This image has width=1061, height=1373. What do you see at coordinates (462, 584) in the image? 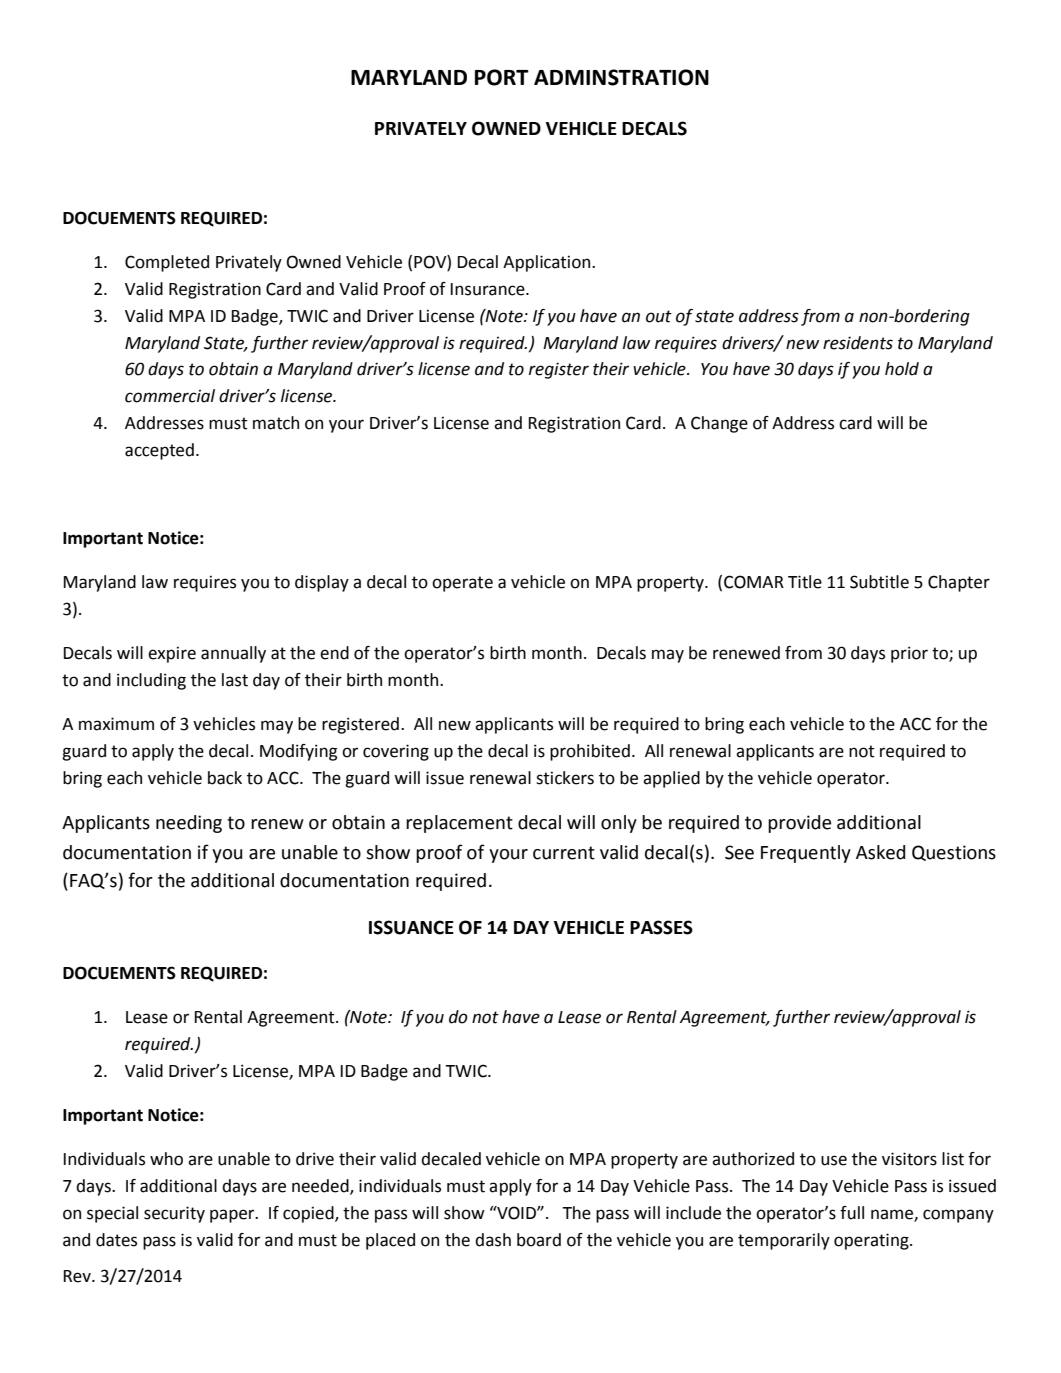
I see `operate` at bounding box center [462, 584].
